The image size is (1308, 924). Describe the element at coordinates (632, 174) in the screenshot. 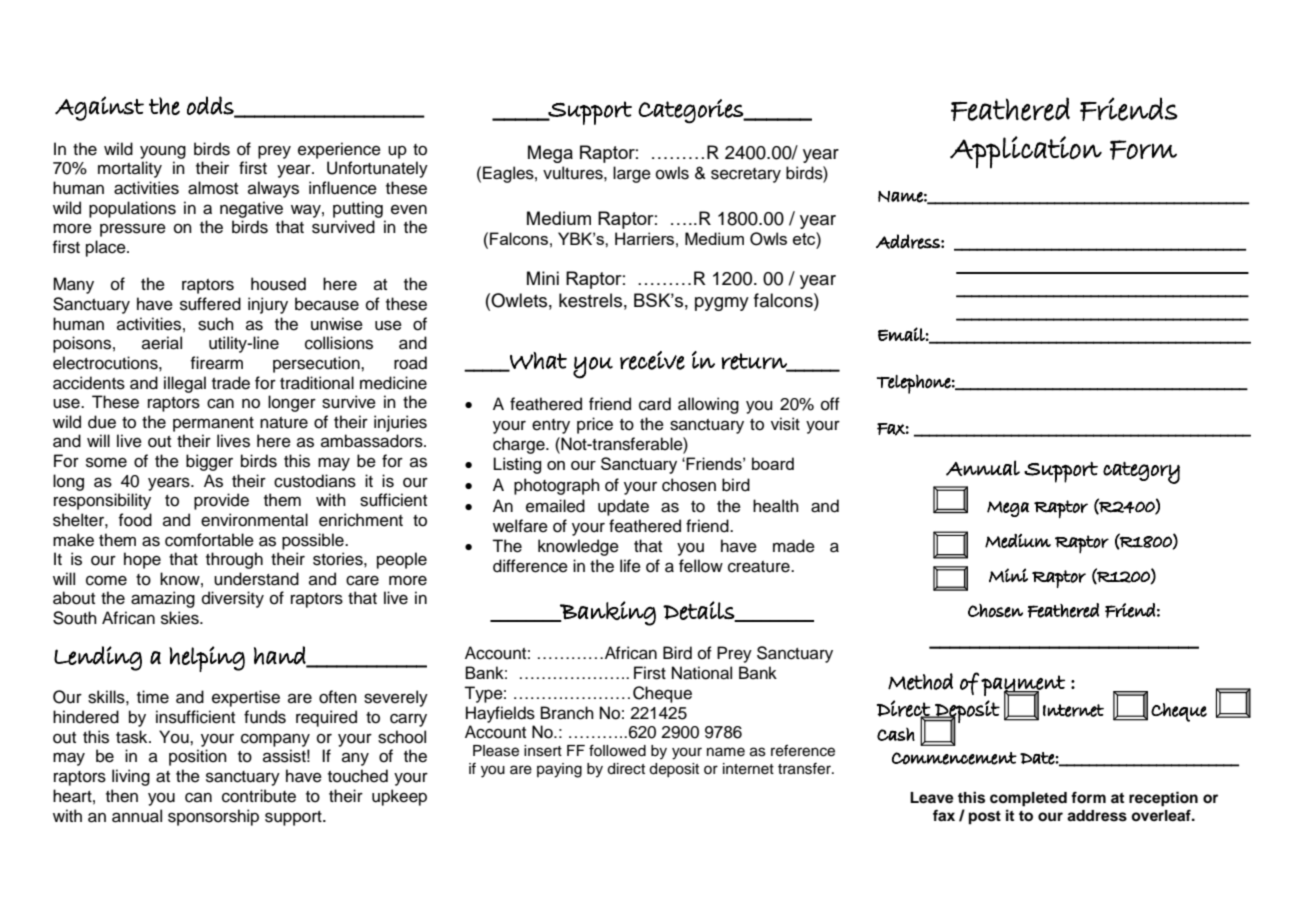

I see `large` at that location.
